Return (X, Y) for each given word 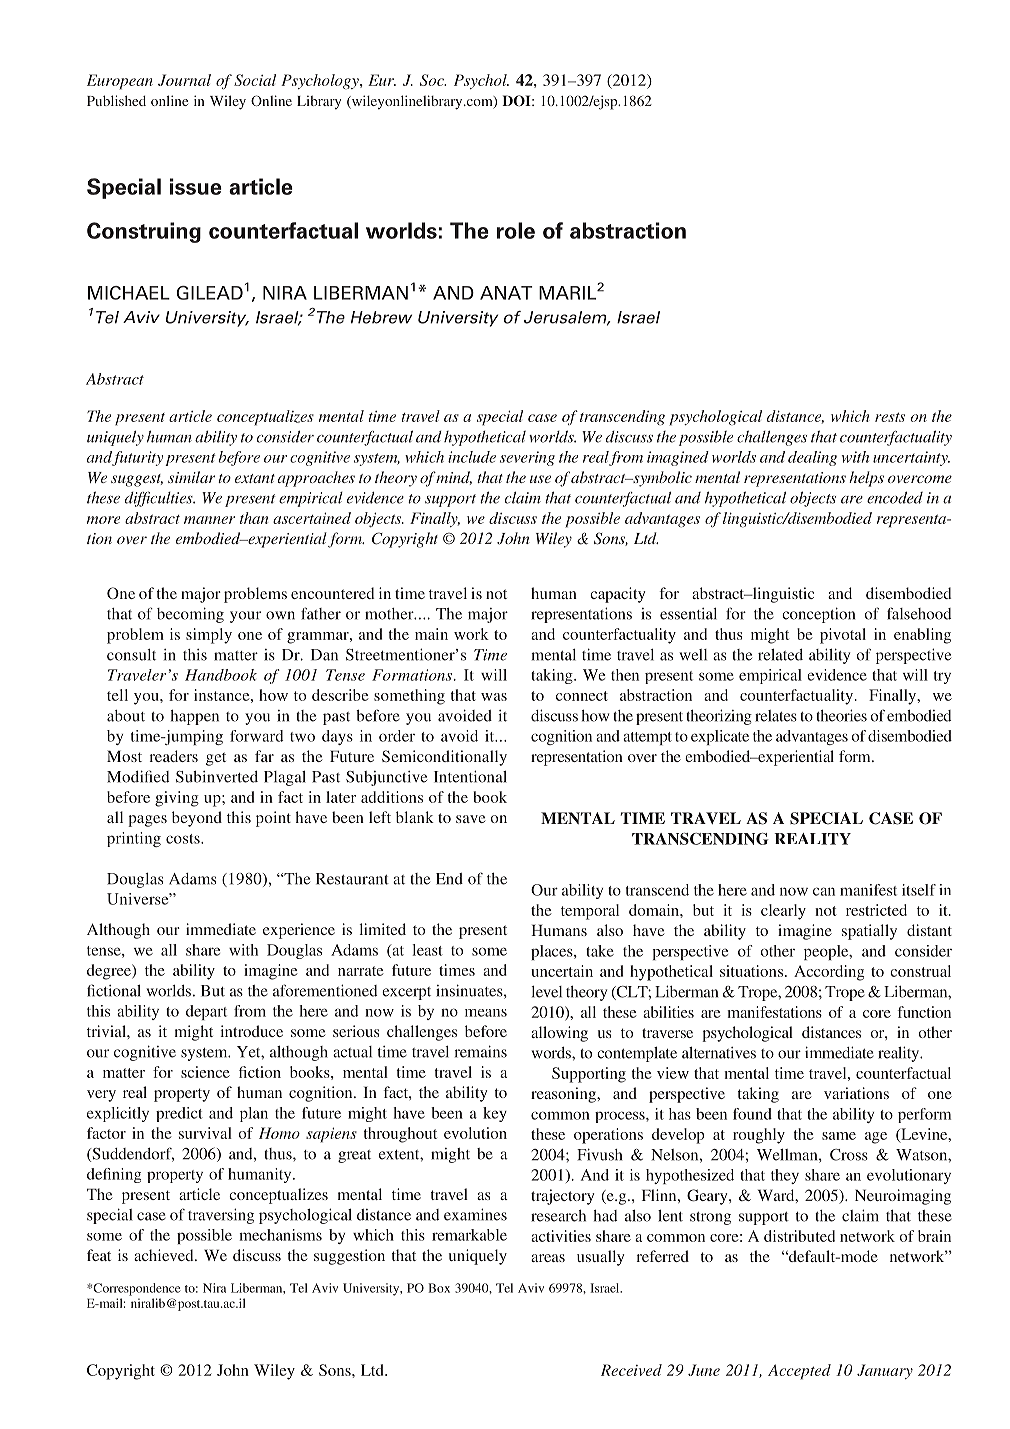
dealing (812, 458)
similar (191, 477)
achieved (165, 1255)
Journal (184, 80)
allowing (559, 1034)
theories (841, 715)
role (516, 230)
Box (439, 1288)
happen (195, 717)
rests (890, 417)
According (829, 973)
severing (527, 458)
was (494, 697)
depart (206, 1012)
